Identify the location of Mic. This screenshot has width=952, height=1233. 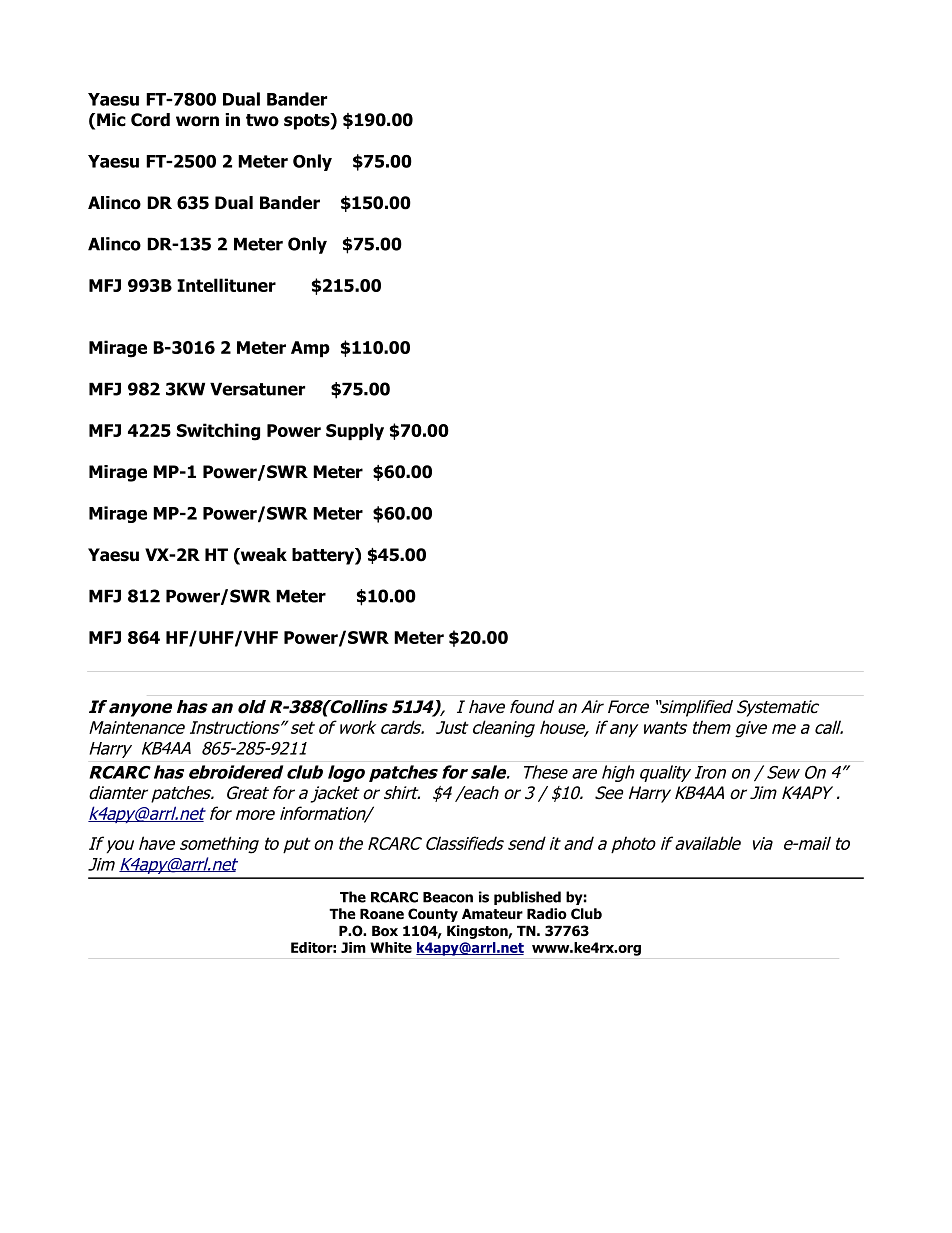
(111, 120).
